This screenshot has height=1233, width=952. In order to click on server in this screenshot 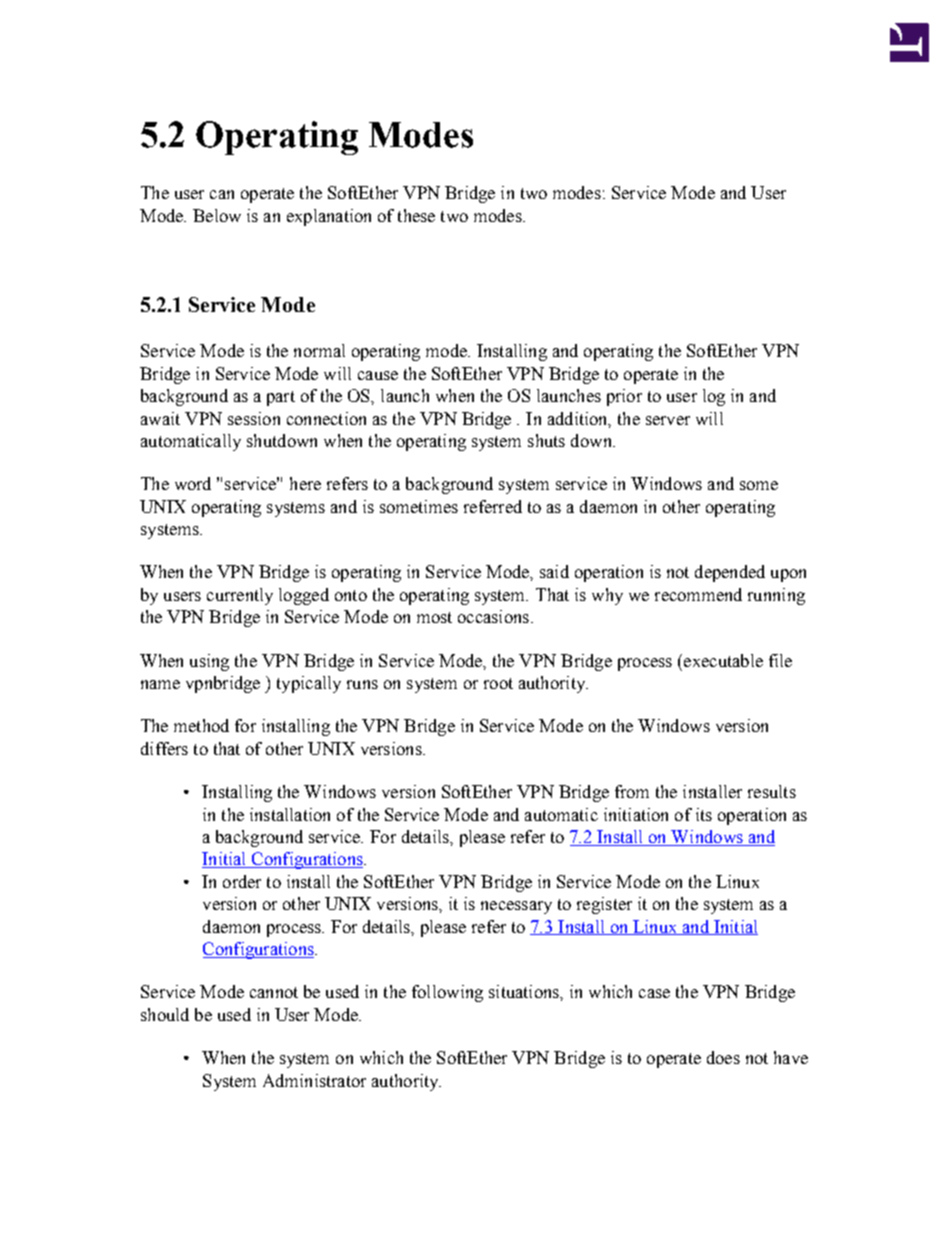, I will do `click(668, 420)`.
